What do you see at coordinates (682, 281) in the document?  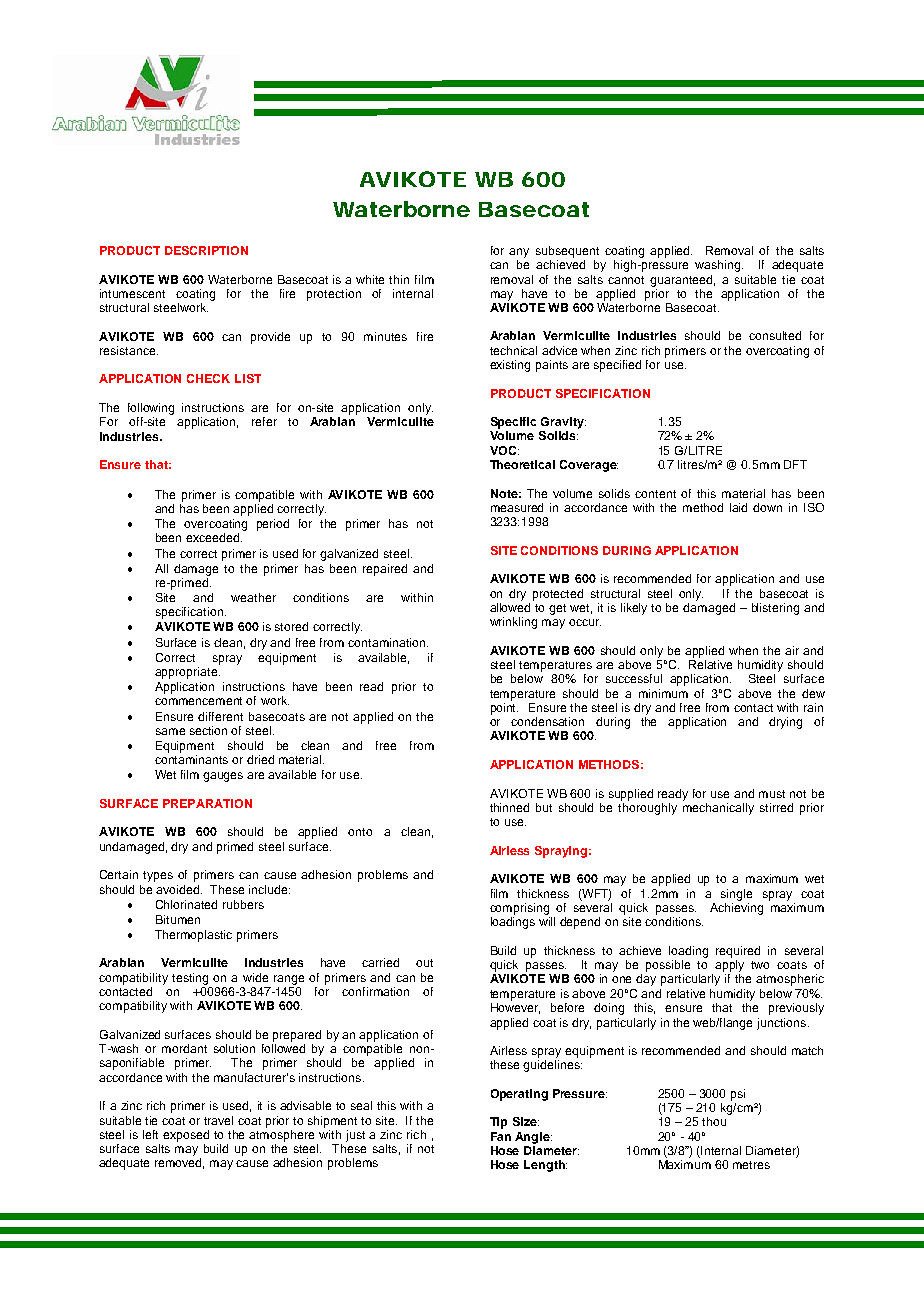 I see `guaranteed` at bounding box center [682, 281].
